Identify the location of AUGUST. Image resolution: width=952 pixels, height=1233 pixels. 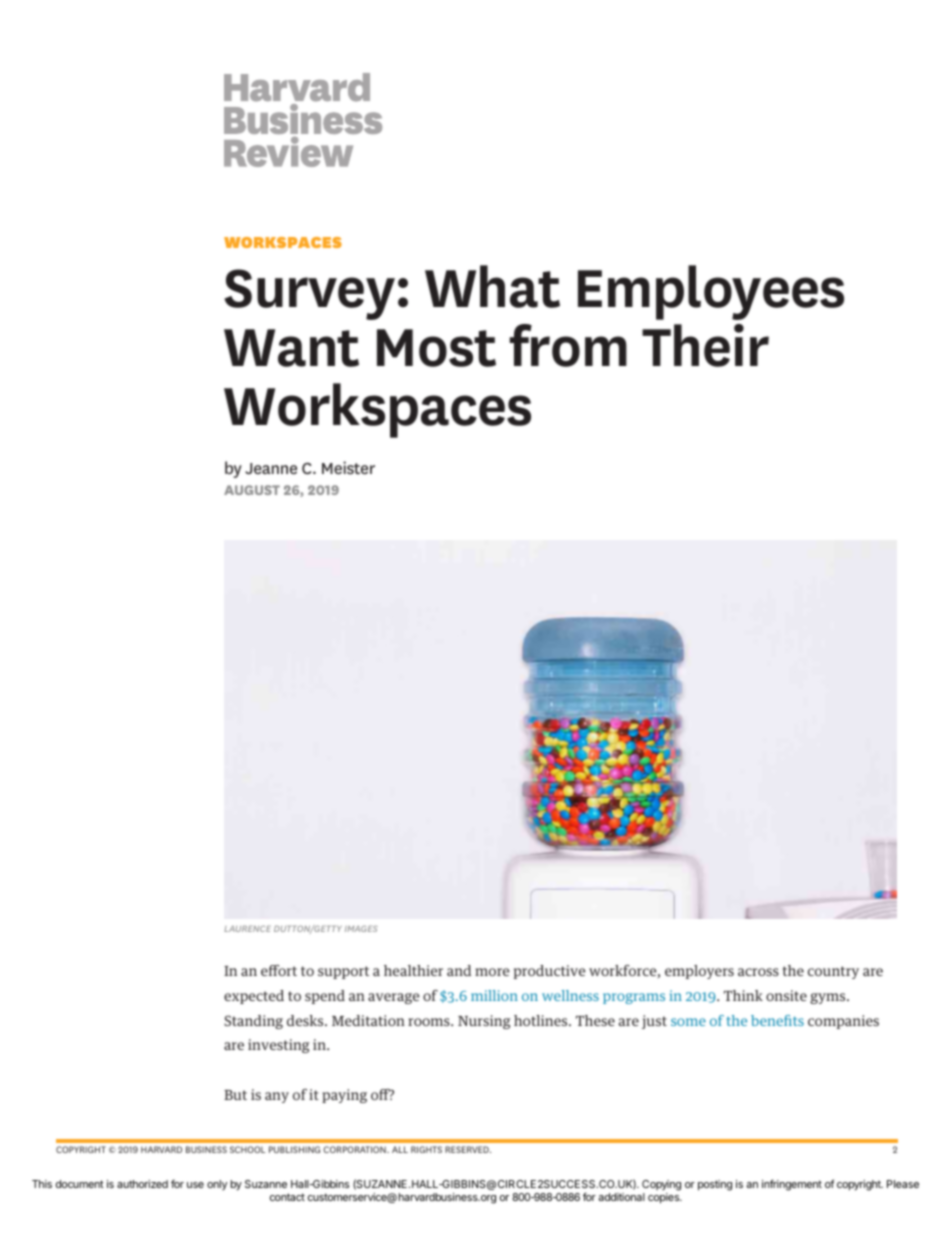
(252, 490).
